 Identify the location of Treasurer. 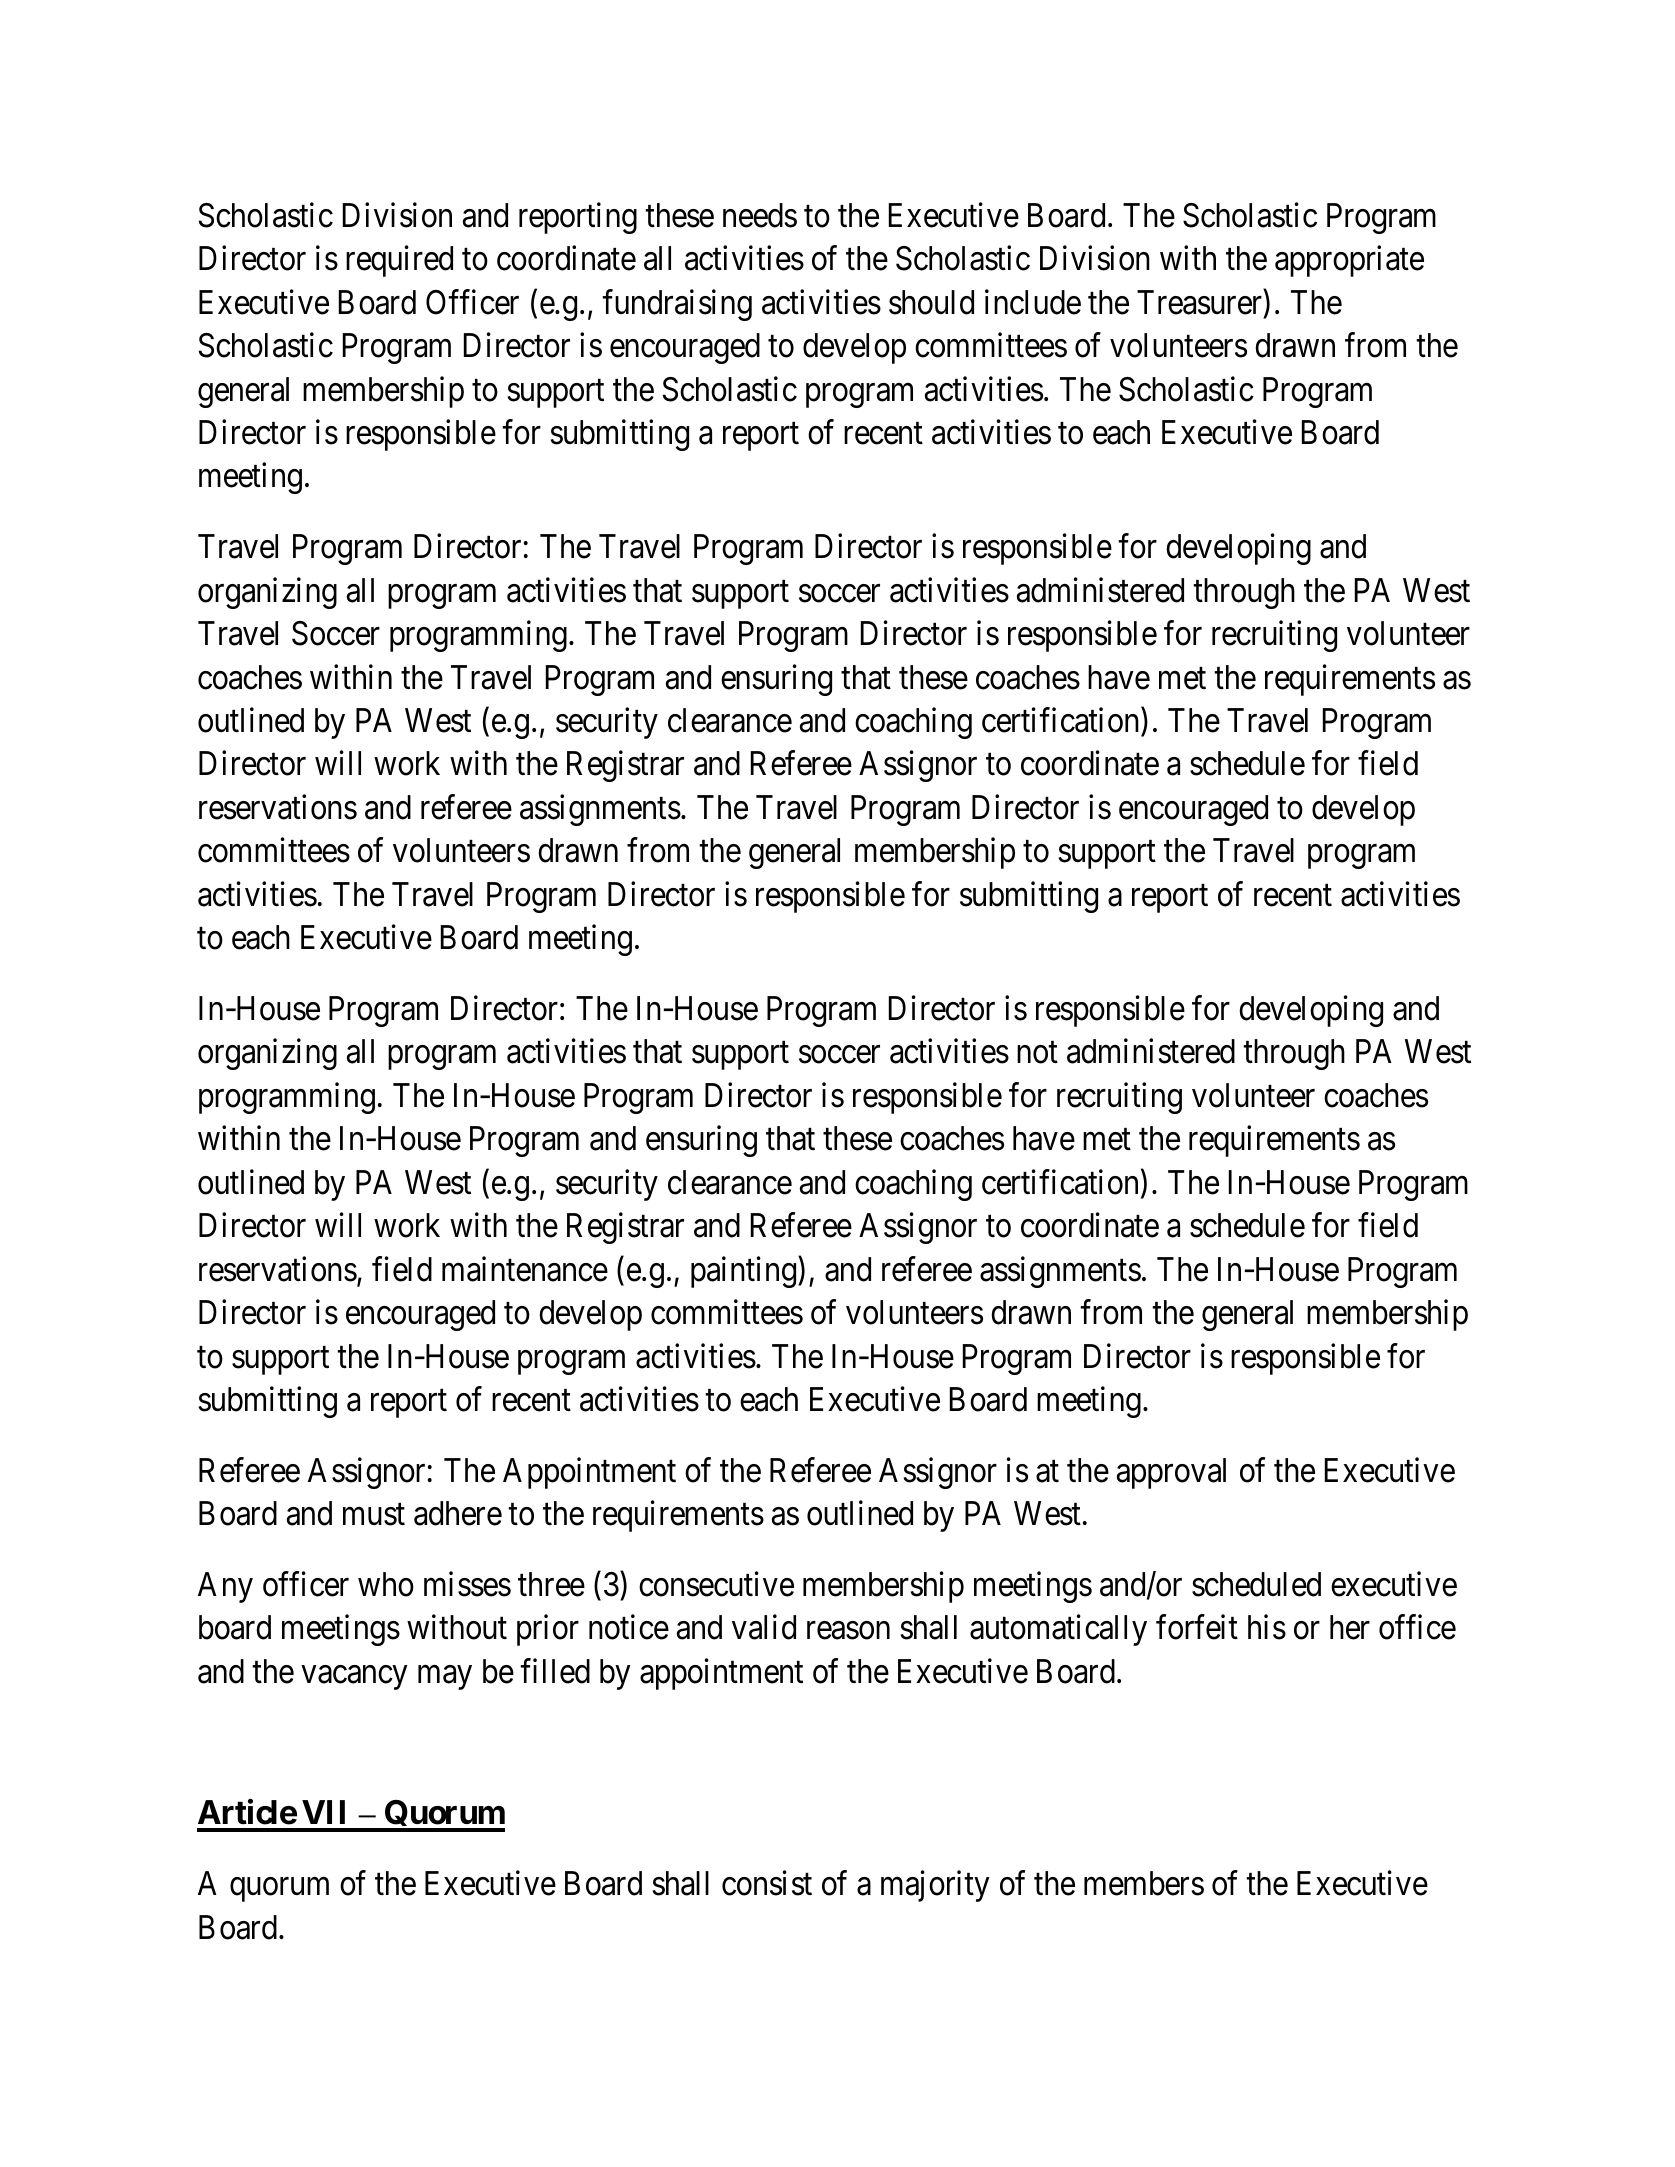
(1199, 302).
